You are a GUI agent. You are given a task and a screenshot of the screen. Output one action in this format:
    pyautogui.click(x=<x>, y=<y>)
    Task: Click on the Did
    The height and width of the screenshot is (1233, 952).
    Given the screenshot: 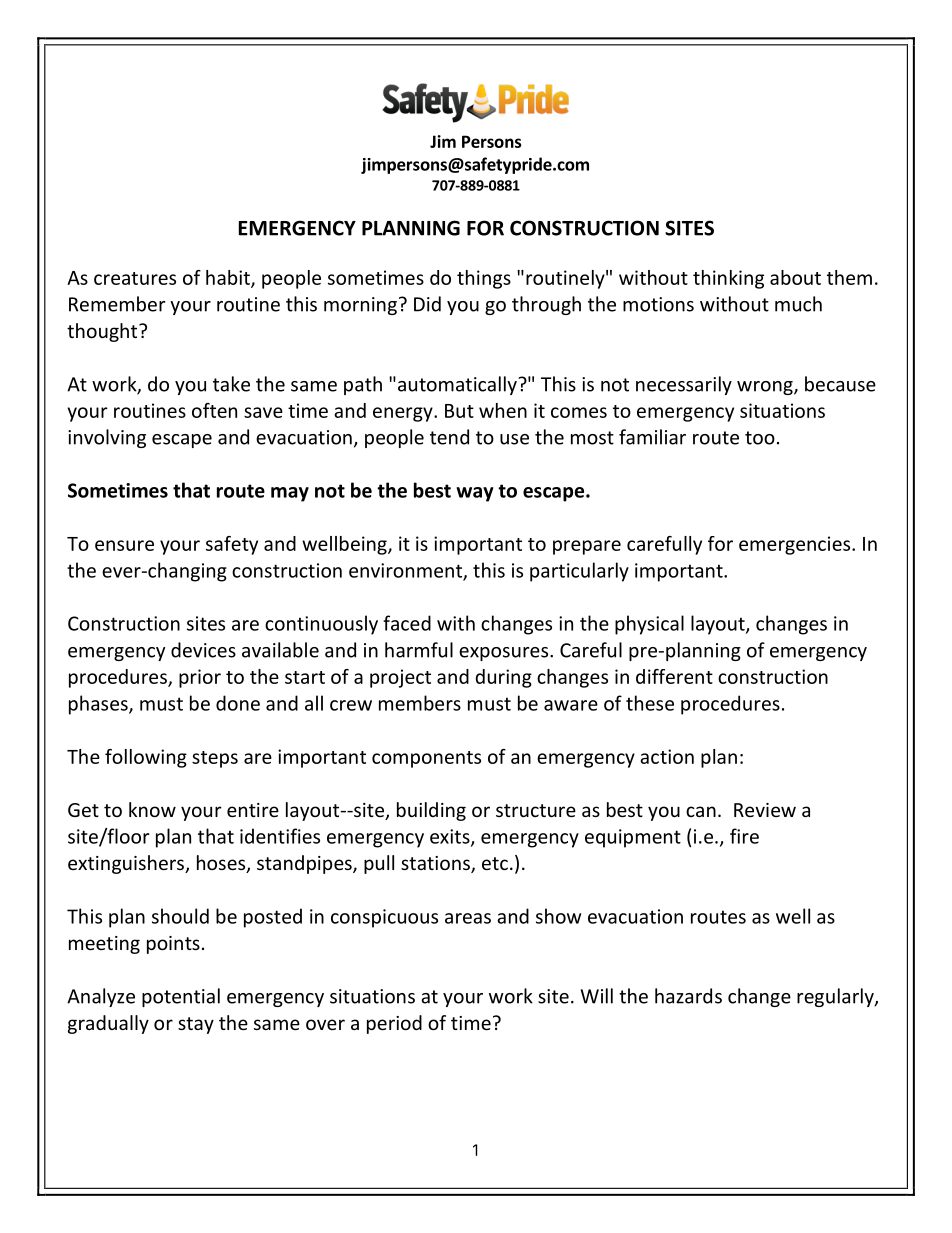 What is the action you would take?
    pyautogui.click(x=427, y=304)
